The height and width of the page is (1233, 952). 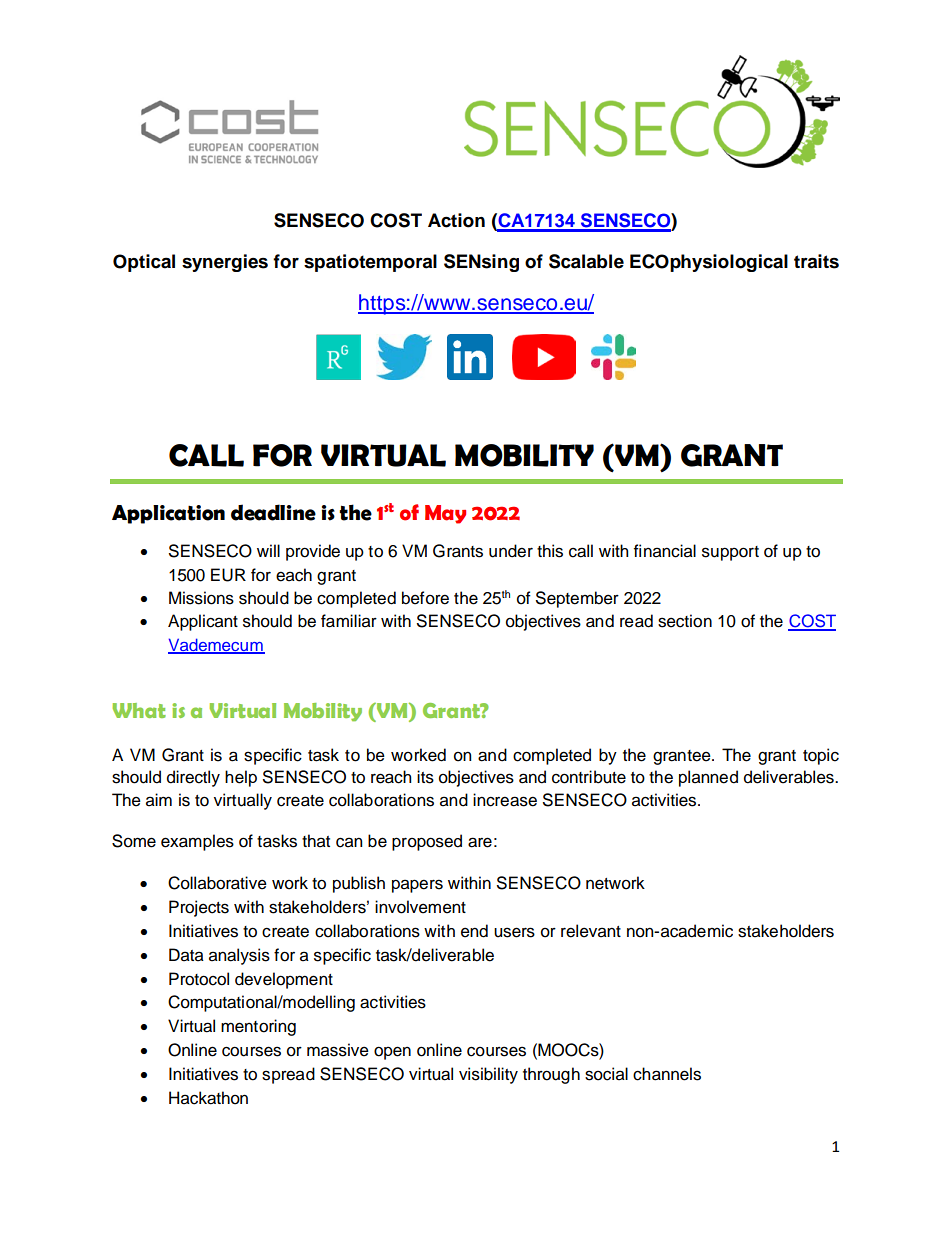 What do you see at coordinates (445, 514) in the page?
I see `May` at bounding box center [445, 514].
